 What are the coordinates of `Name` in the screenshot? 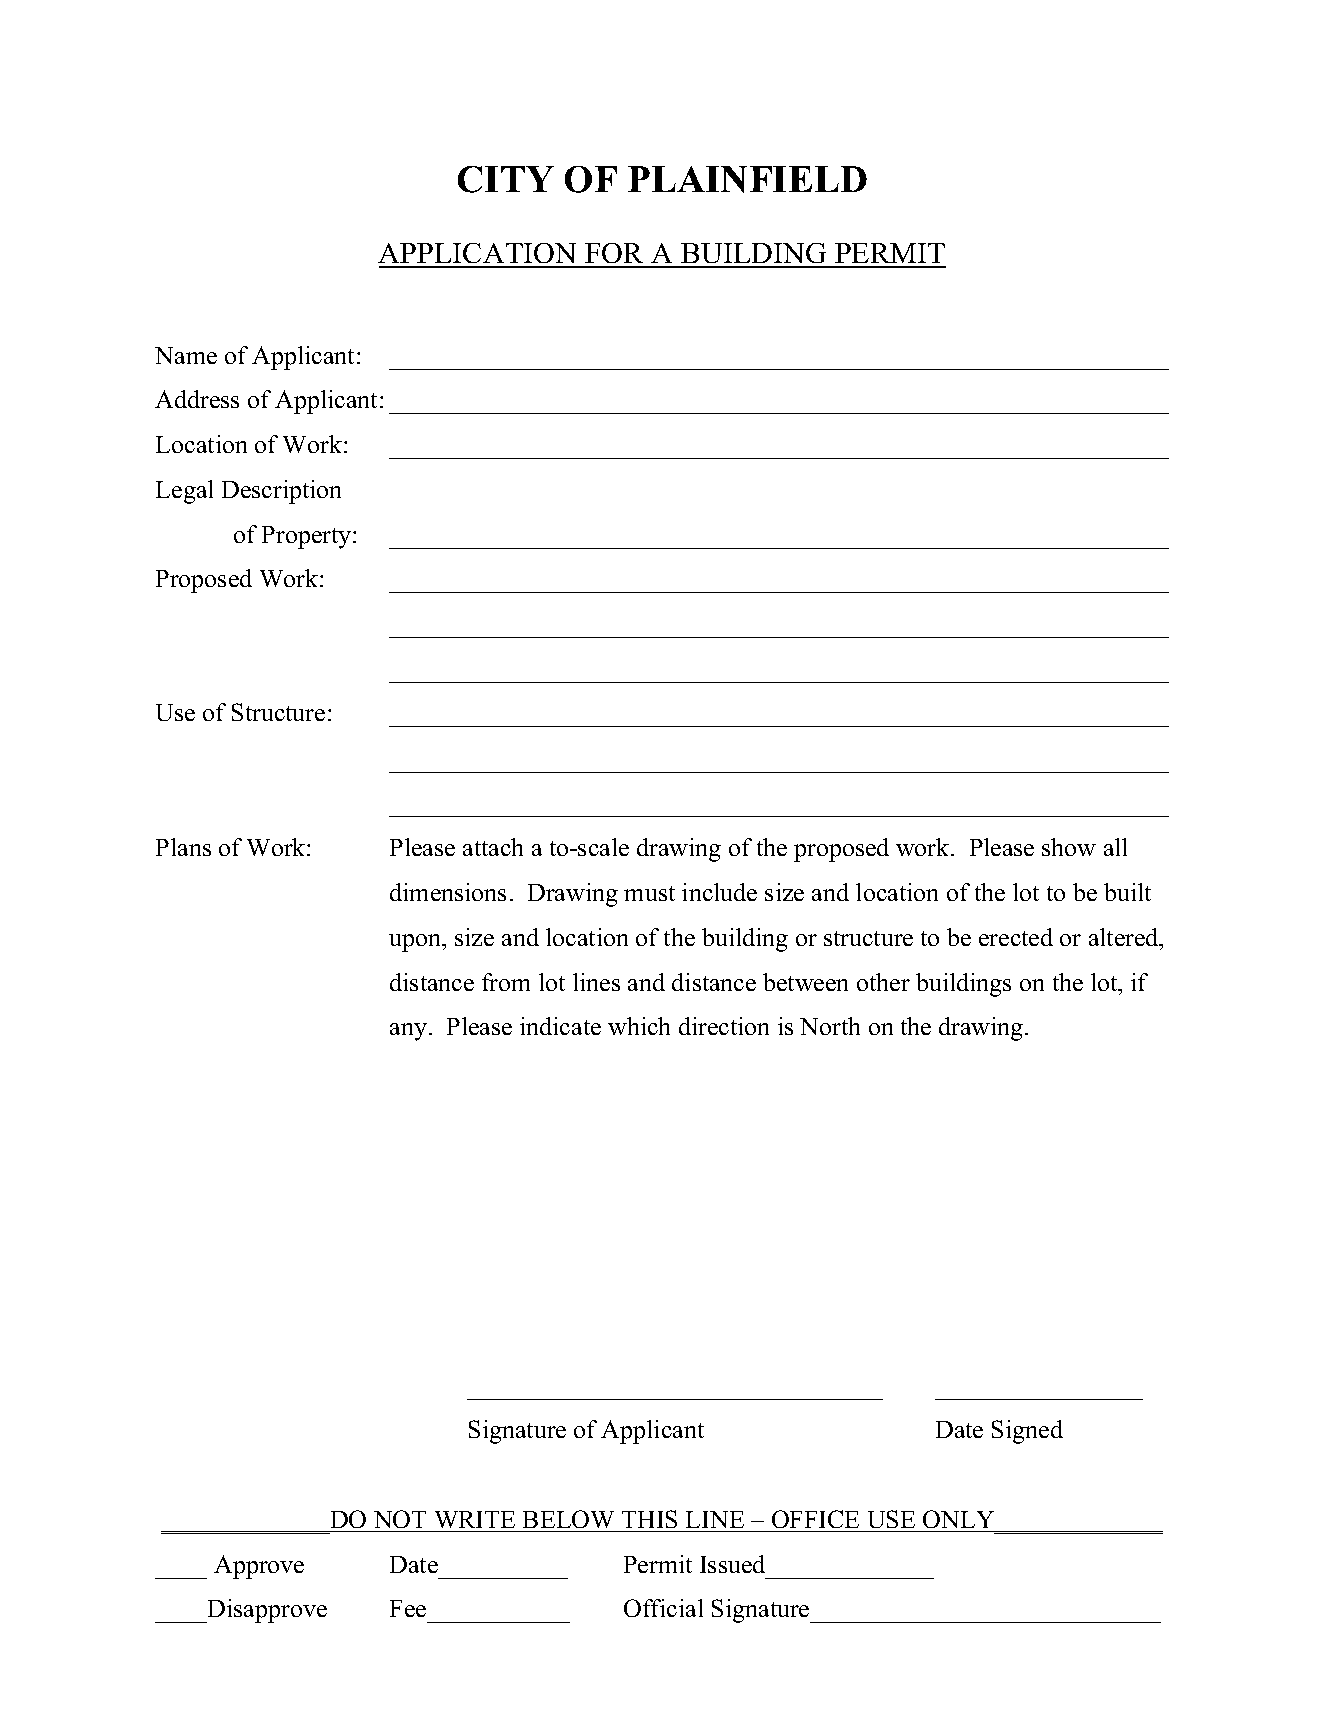 It's located at (186, 355).
